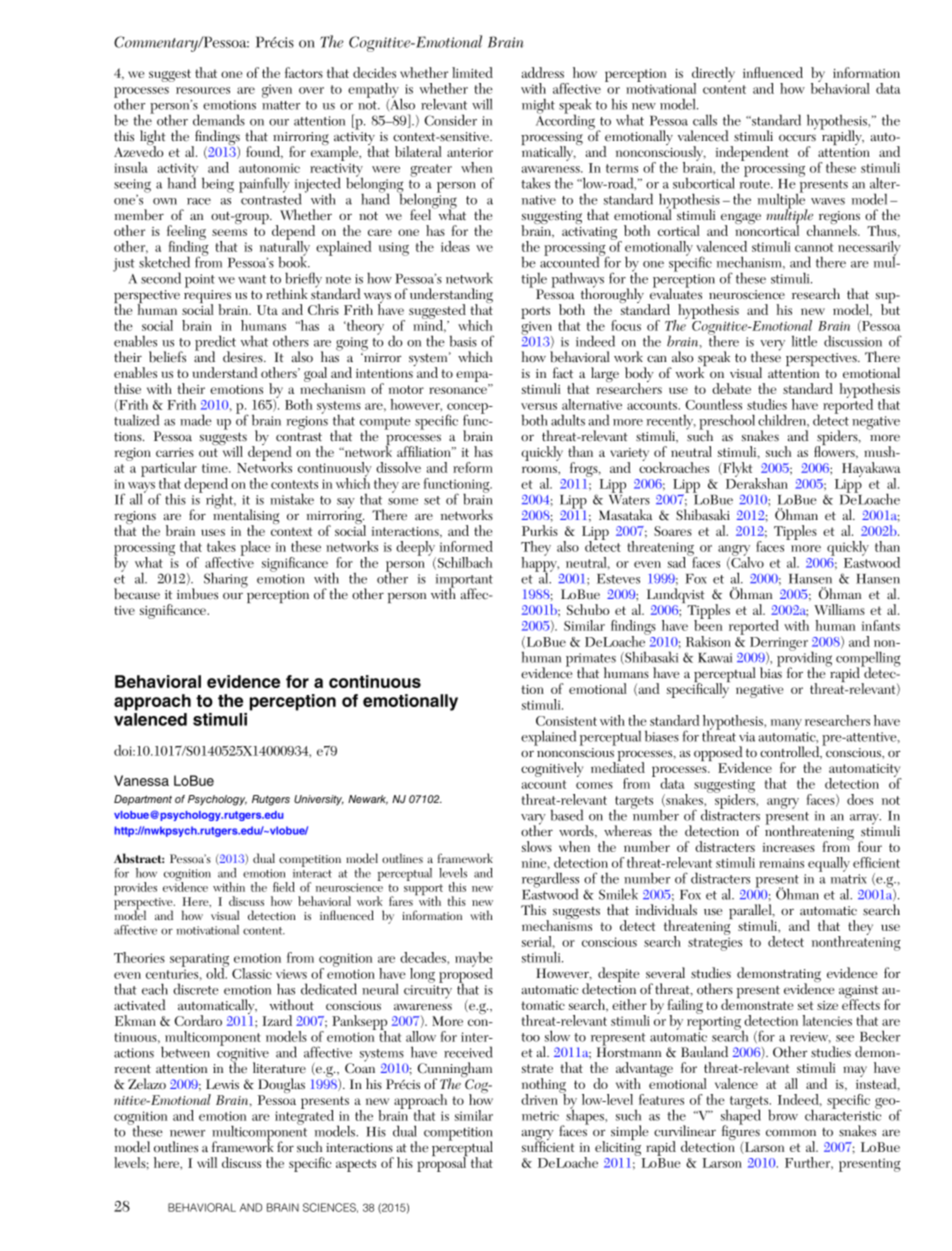 The width and height of the screenshot is (952, 1251). What do you see at coordinates (464, 582) in the screenshot?
I see `important` at bounding box center [464, 582].
